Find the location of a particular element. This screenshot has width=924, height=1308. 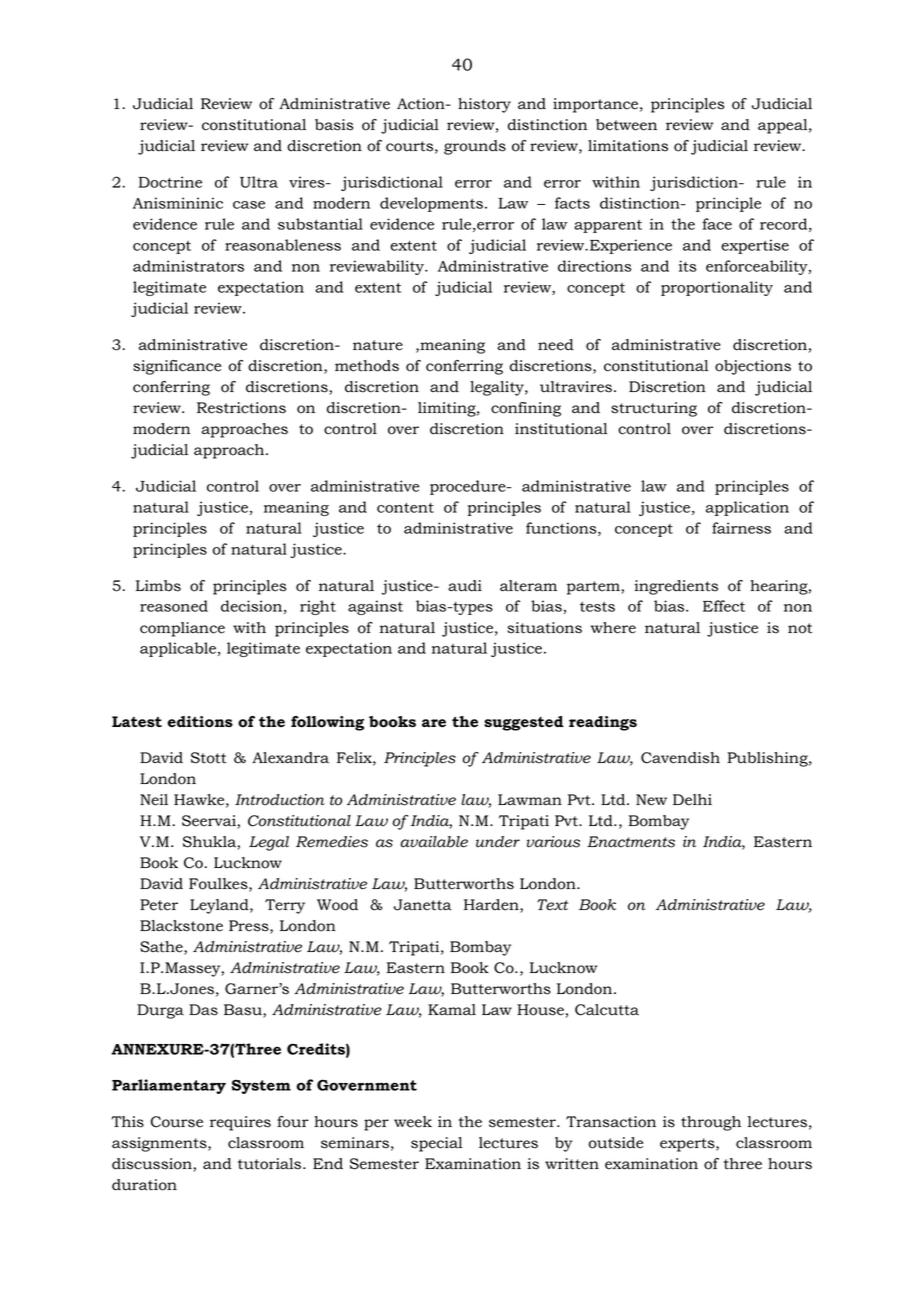

Doctrine is located at coordinates (170, 182).
